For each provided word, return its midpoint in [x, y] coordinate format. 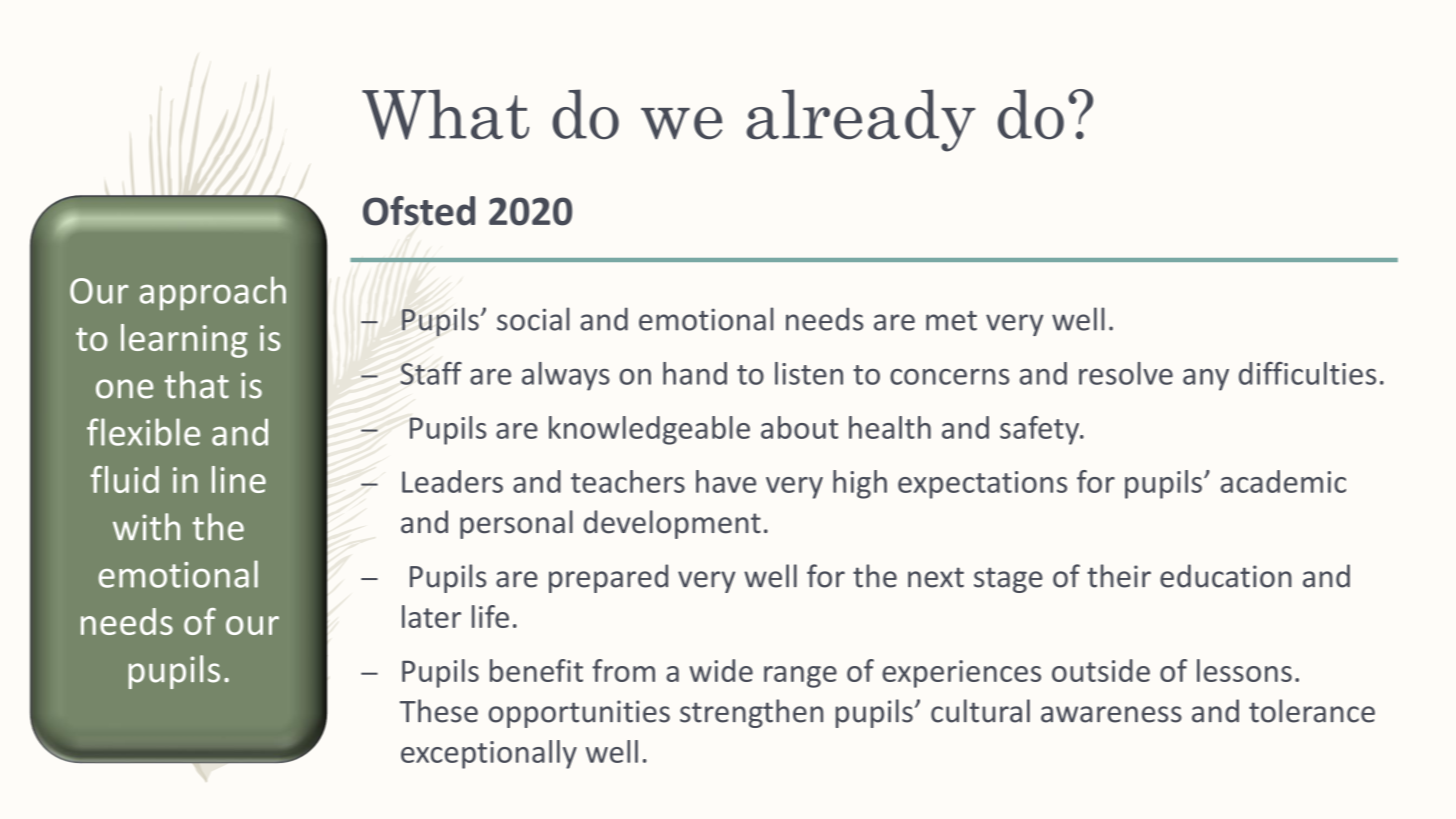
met [951, 321]
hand [695, 373]
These [439, 711]
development [672, 524]
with [146, 527]
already [861, 120]
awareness [1111, 714]
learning [184, 341]
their [1119, 576]
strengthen [751, 713]
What [445, 114]
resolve [1126, 373]
